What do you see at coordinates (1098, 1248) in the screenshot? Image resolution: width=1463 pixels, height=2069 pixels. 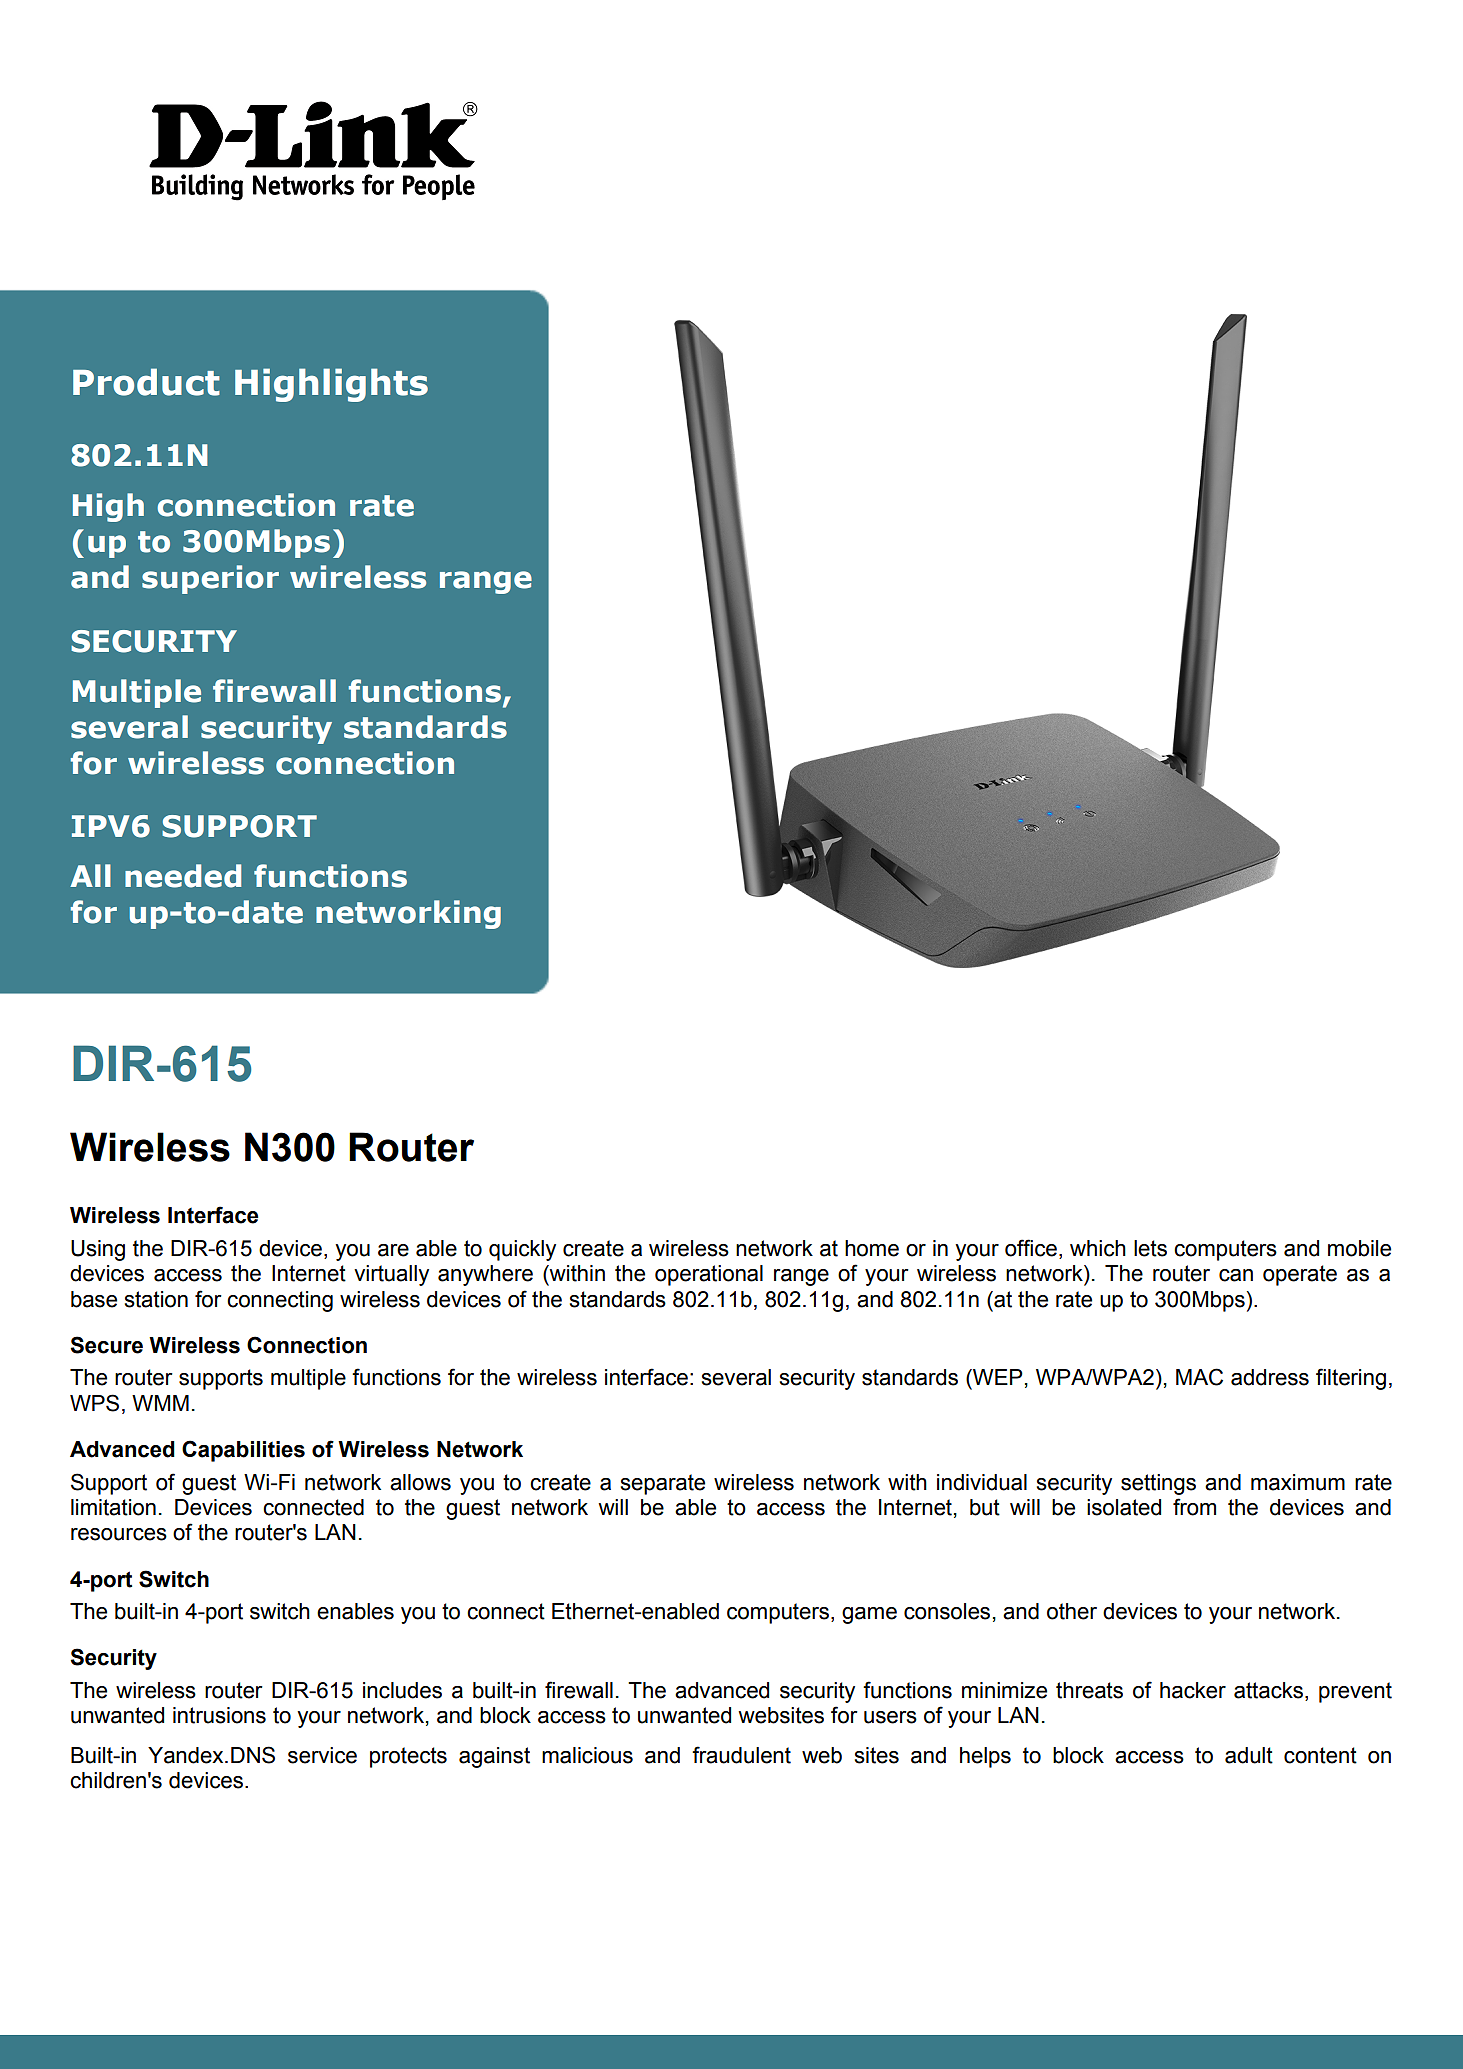 I see `which` at bounding box center [1098, 1248].
